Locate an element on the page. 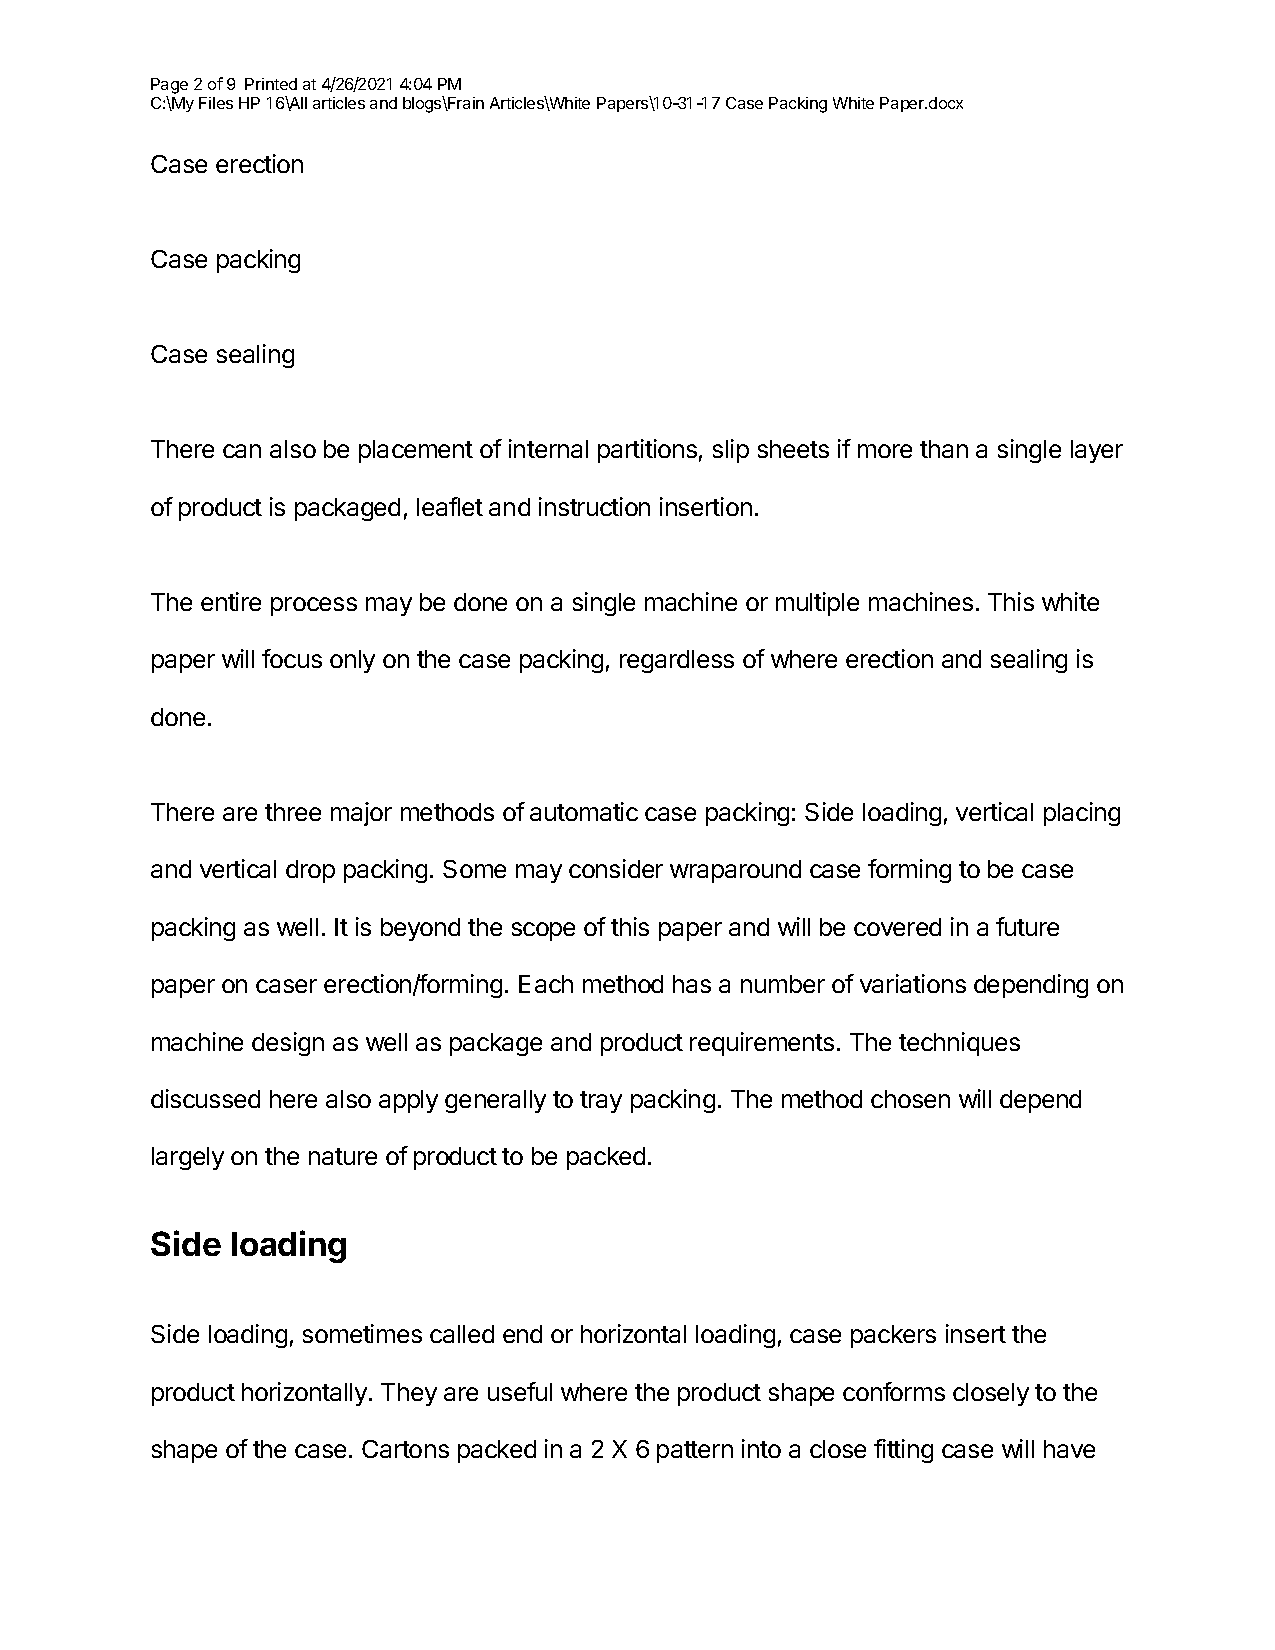 The image size is (1275, 1650). conforms is located at coordinates (894, 1391).
